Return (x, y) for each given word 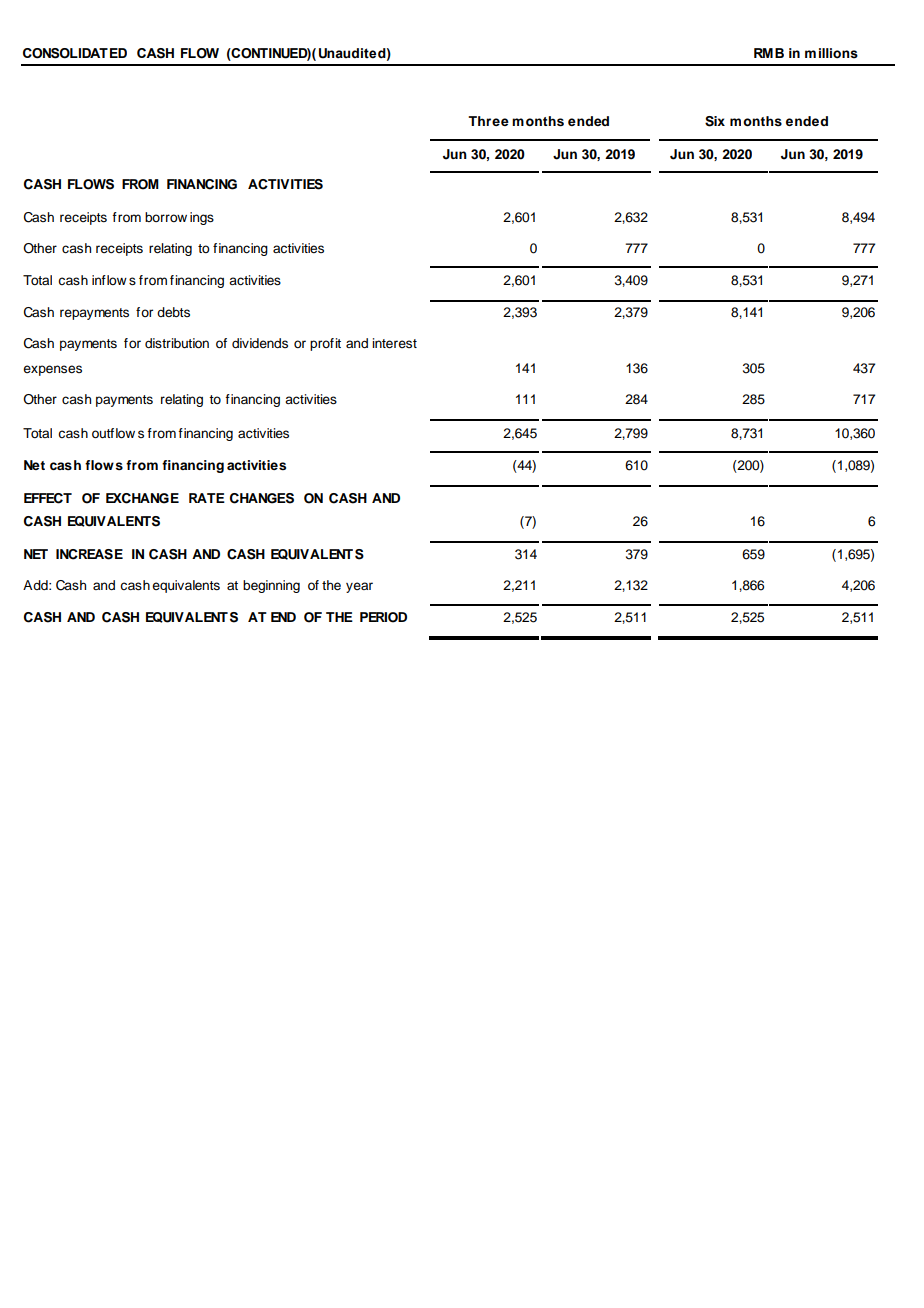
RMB (769, 53)
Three (488, 121)
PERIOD (383, 617)
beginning (271, 586)
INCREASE (89, 554)
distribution (177, 343)
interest (394, 343)
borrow (166, 217)
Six (715, 121)
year (359, 587)
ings (202, 218)
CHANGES (262, 498)
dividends (260, 343)
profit (325, 344)
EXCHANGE (142, 498)
